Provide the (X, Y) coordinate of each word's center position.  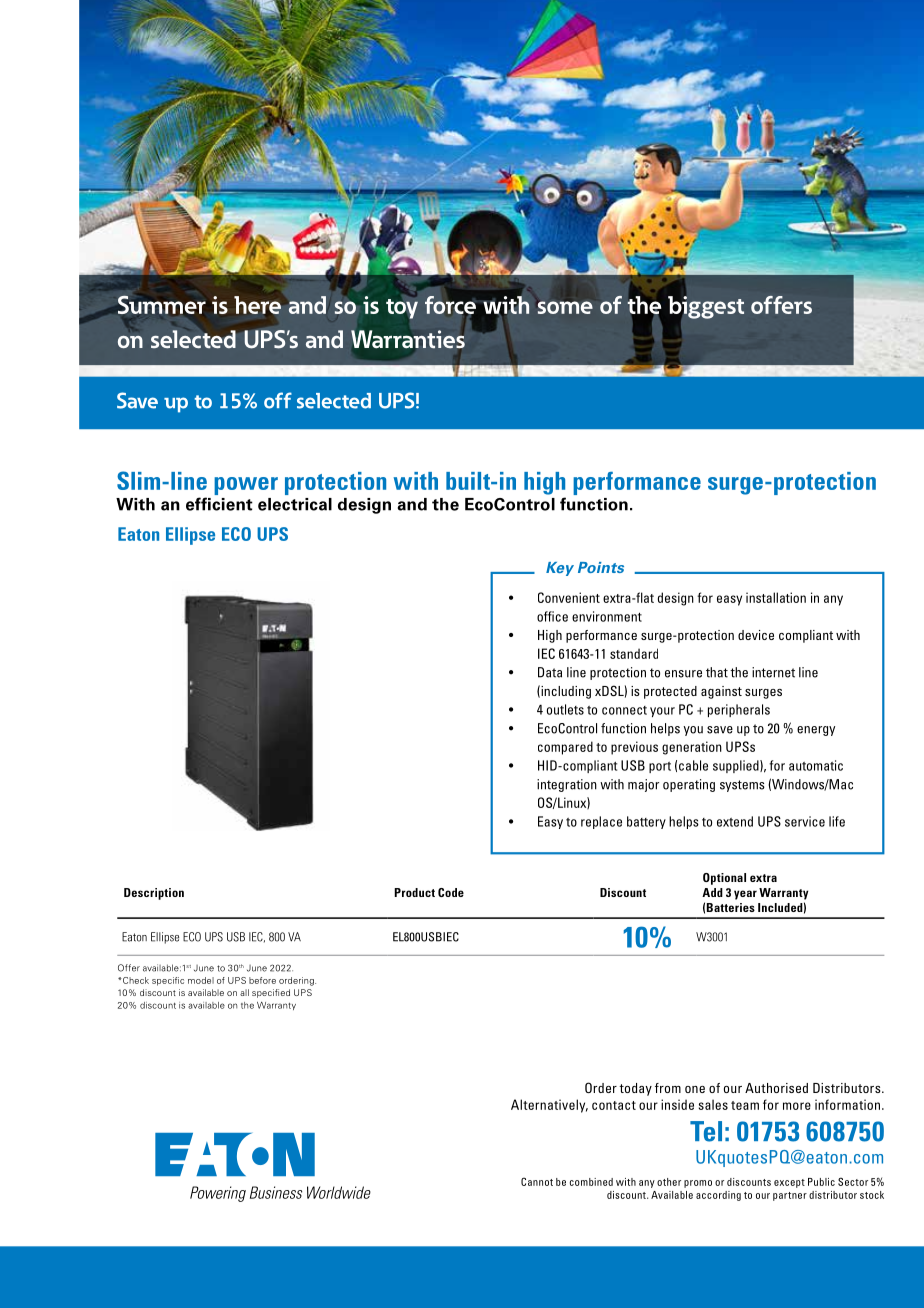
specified (271, 993)
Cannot (537, 1181)
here (257, 305)
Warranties (408, 339)
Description (154, 894)
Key (560, 569)
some (565, 307)
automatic (816, 765)
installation (776, 597)
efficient (219, 504)
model (201, 980)
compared (565, 748)
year (745, 895)
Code (451, 892)
